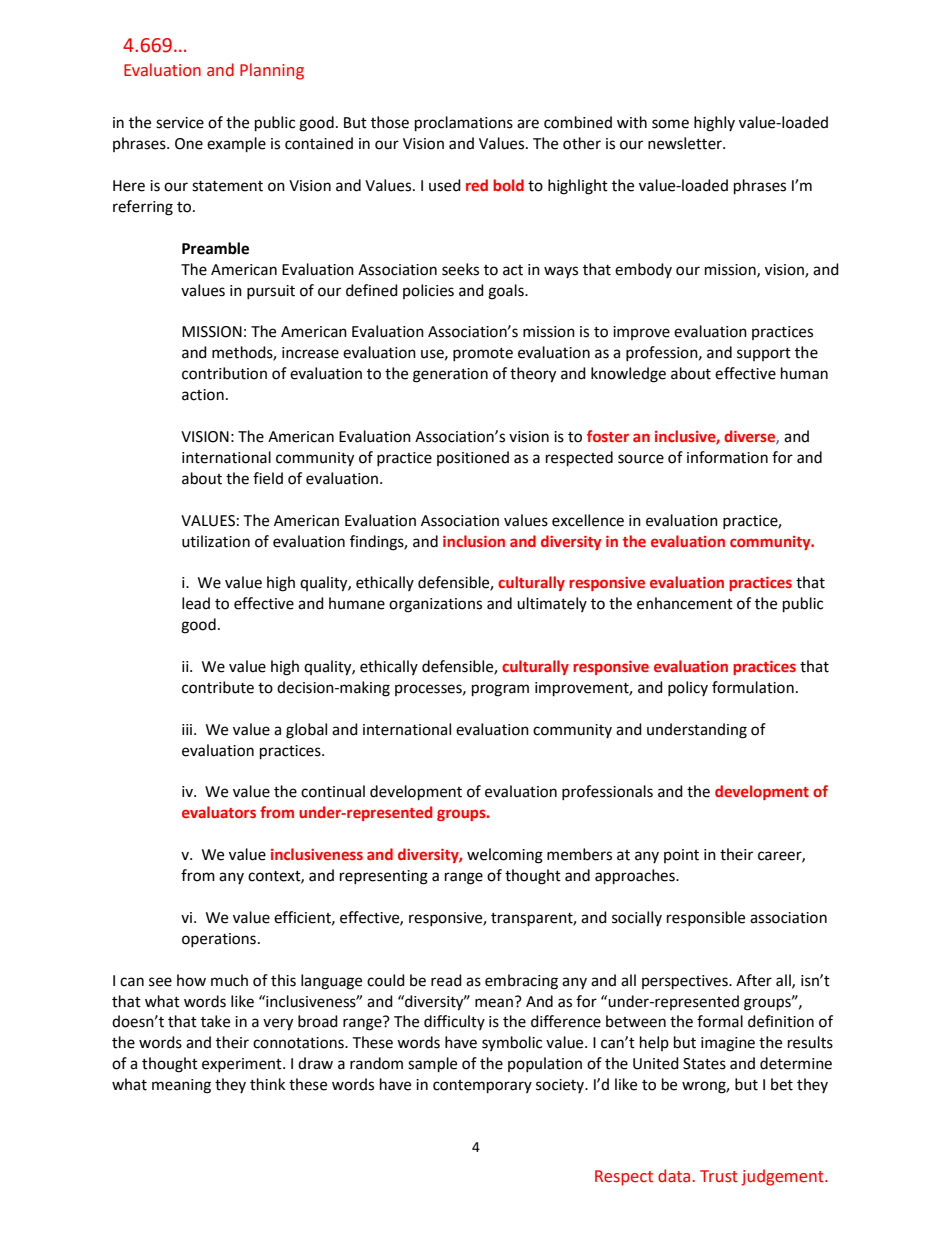  Describe the element at coordinates (464, 124) in the screenshot. I see `proclamations` at that location.
